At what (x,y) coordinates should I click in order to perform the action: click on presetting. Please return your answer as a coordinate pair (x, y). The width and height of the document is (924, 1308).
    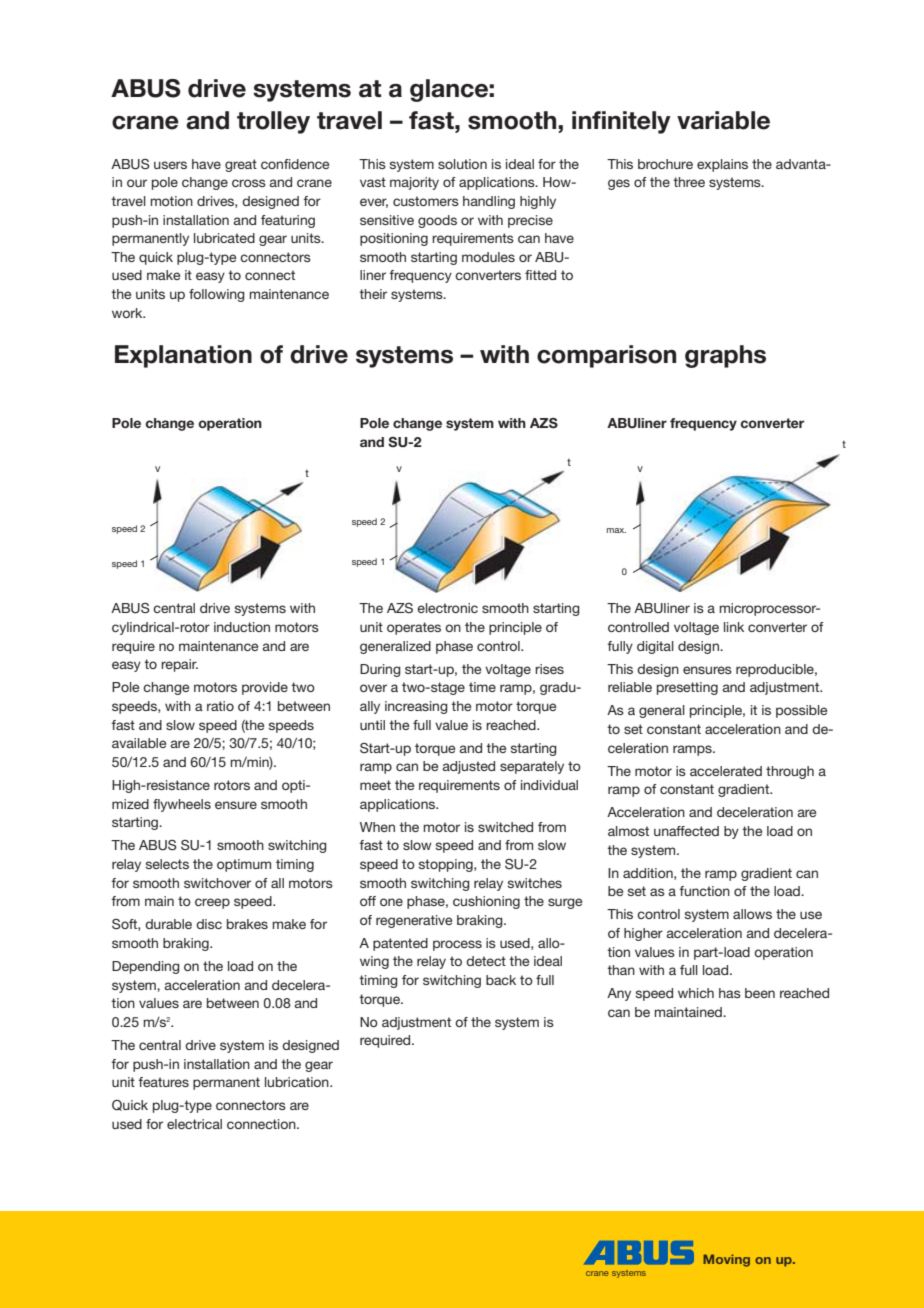
    Looking at the image, I should click on (687, 688).
